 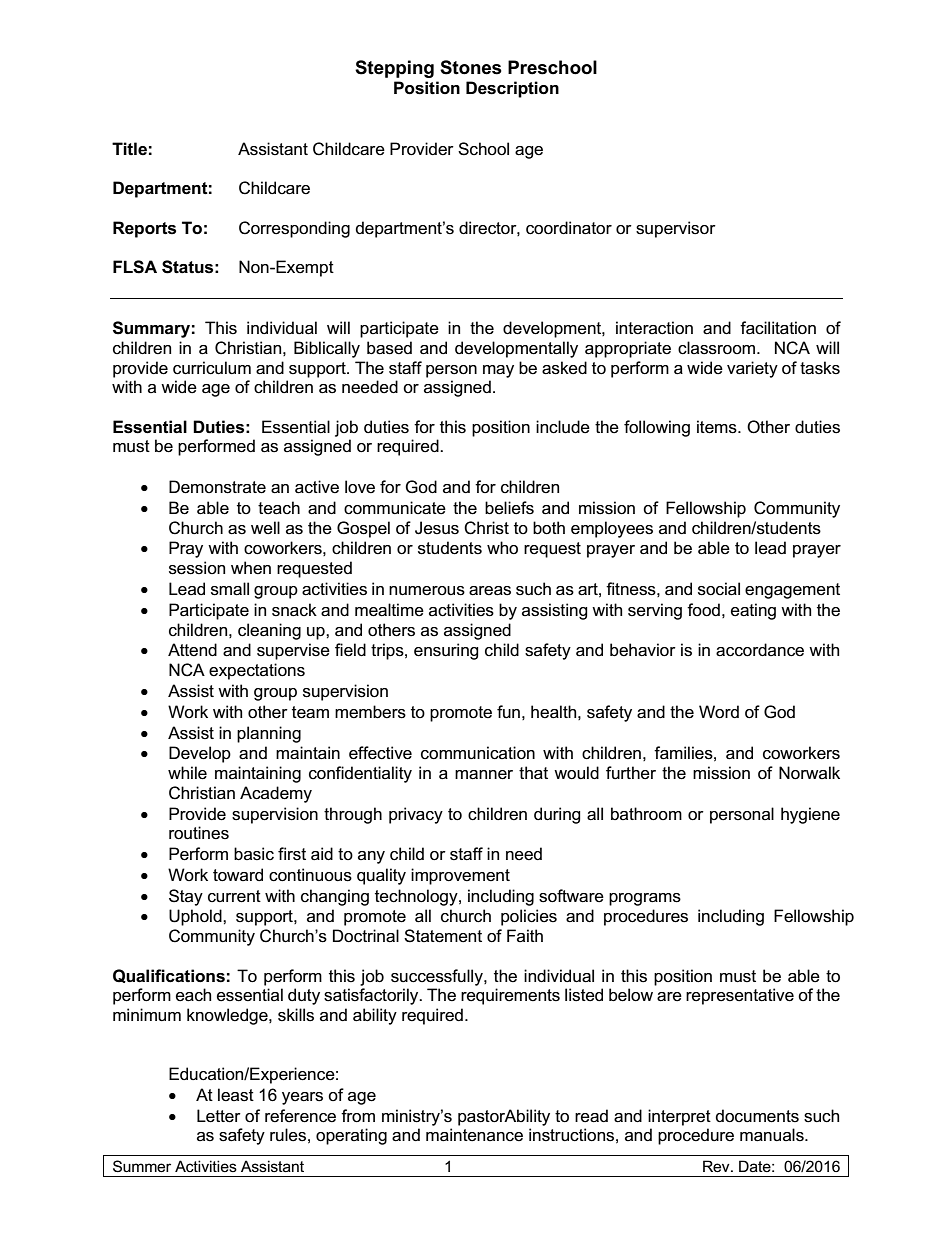 What do you see at coordinates (230, 589) in the document?
I see `small` at bounding box center [230, 589].
